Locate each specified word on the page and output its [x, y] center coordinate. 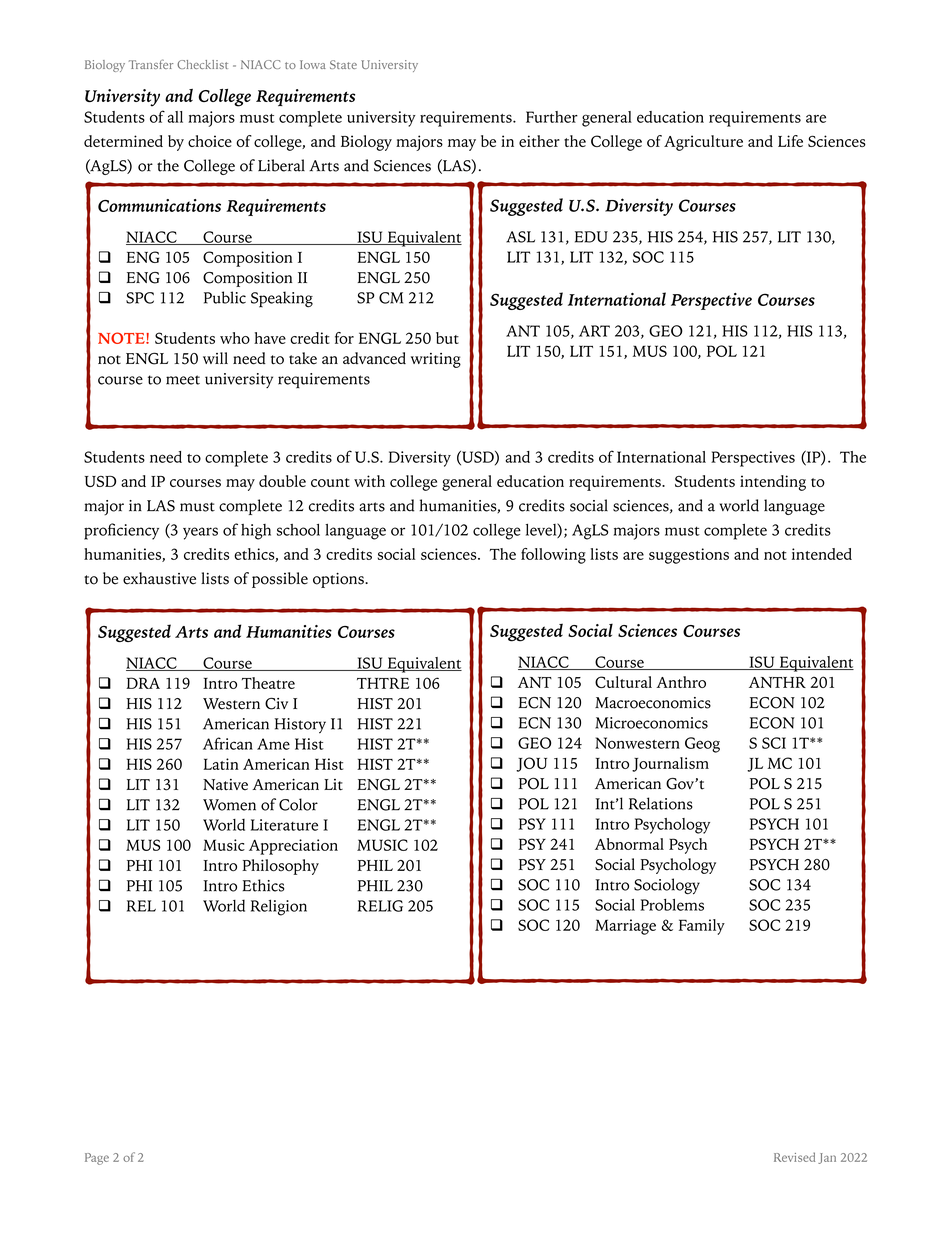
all [175, 117]
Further [552, 117]
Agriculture [703, 143]
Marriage [625, 927]
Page [97, 1159]
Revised [794, 1157]
